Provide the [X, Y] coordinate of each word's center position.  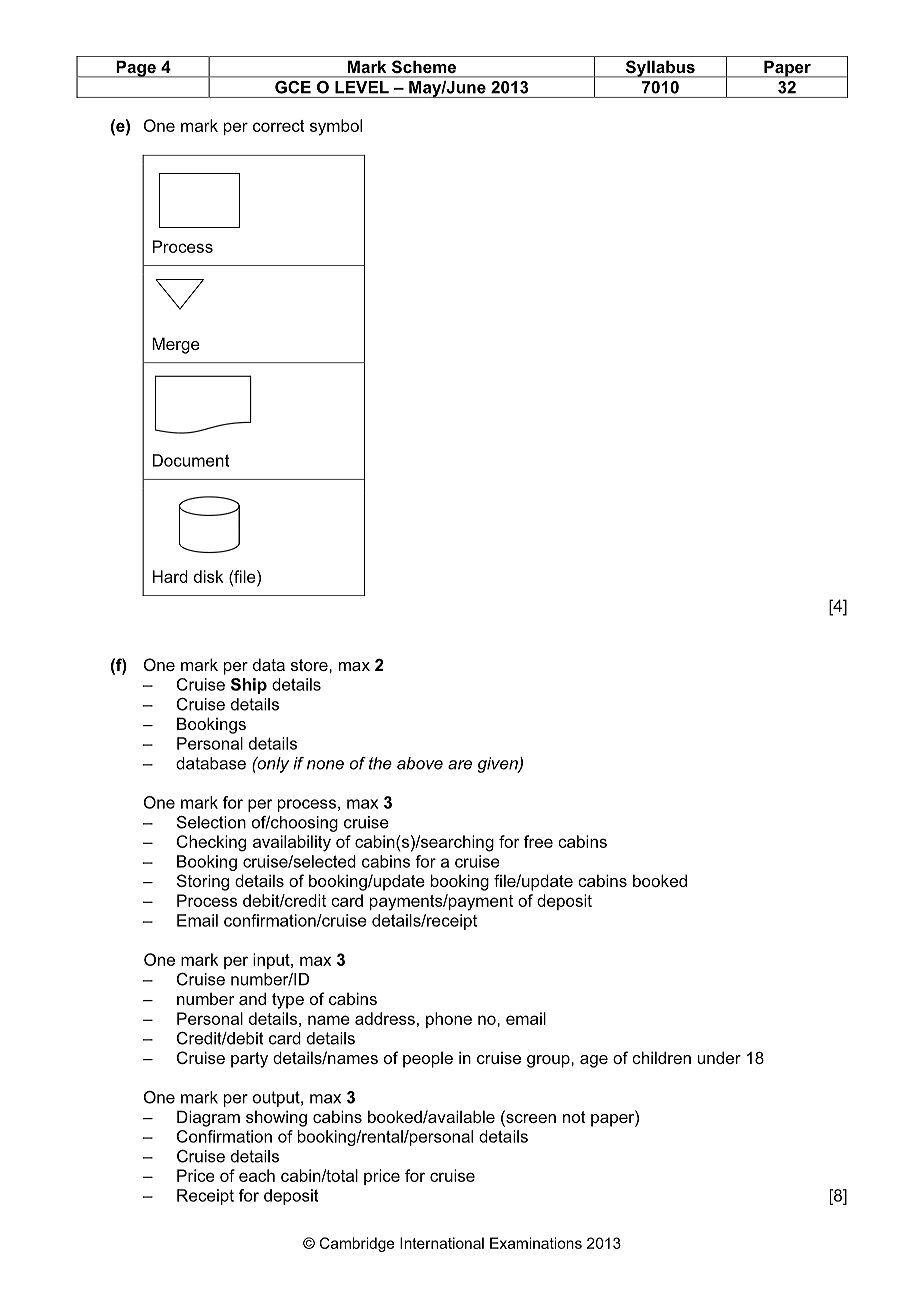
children [661, 1057]
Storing [203, 882]
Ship [249, 686]
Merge [176, 345]
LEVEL [362, 87]
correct [279, 126]
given [498, 765]
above [420, 763]
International [442, 1243]
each [257, 1175]
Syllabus [660, 69]
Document [191, 460]
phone [449, 1020]
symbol [336, 127]
